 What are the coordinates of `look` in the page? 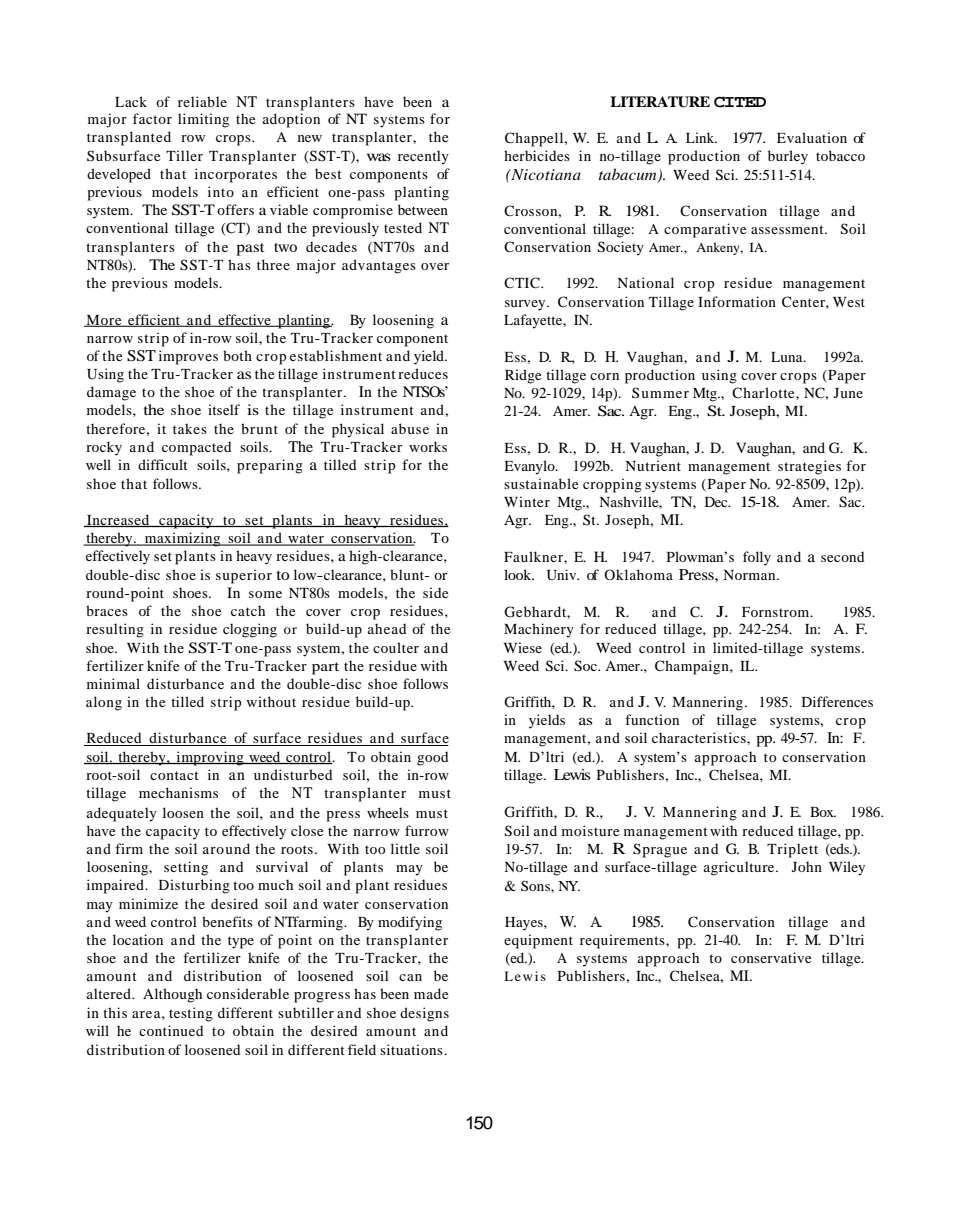 It's located at (519, 574).
